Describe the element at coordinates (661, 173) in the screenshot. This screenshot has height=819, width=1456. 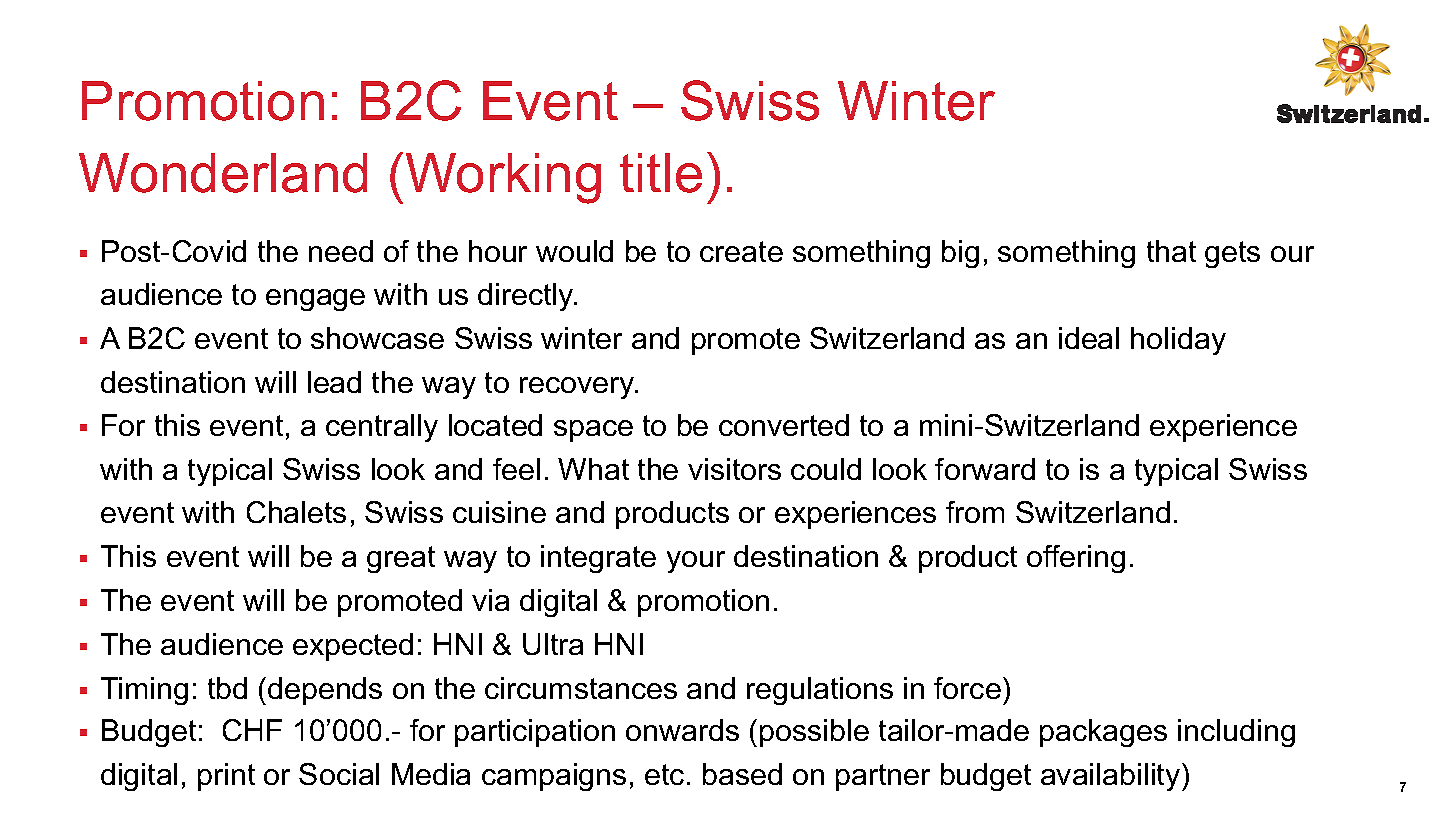
I see `title` at that location.
